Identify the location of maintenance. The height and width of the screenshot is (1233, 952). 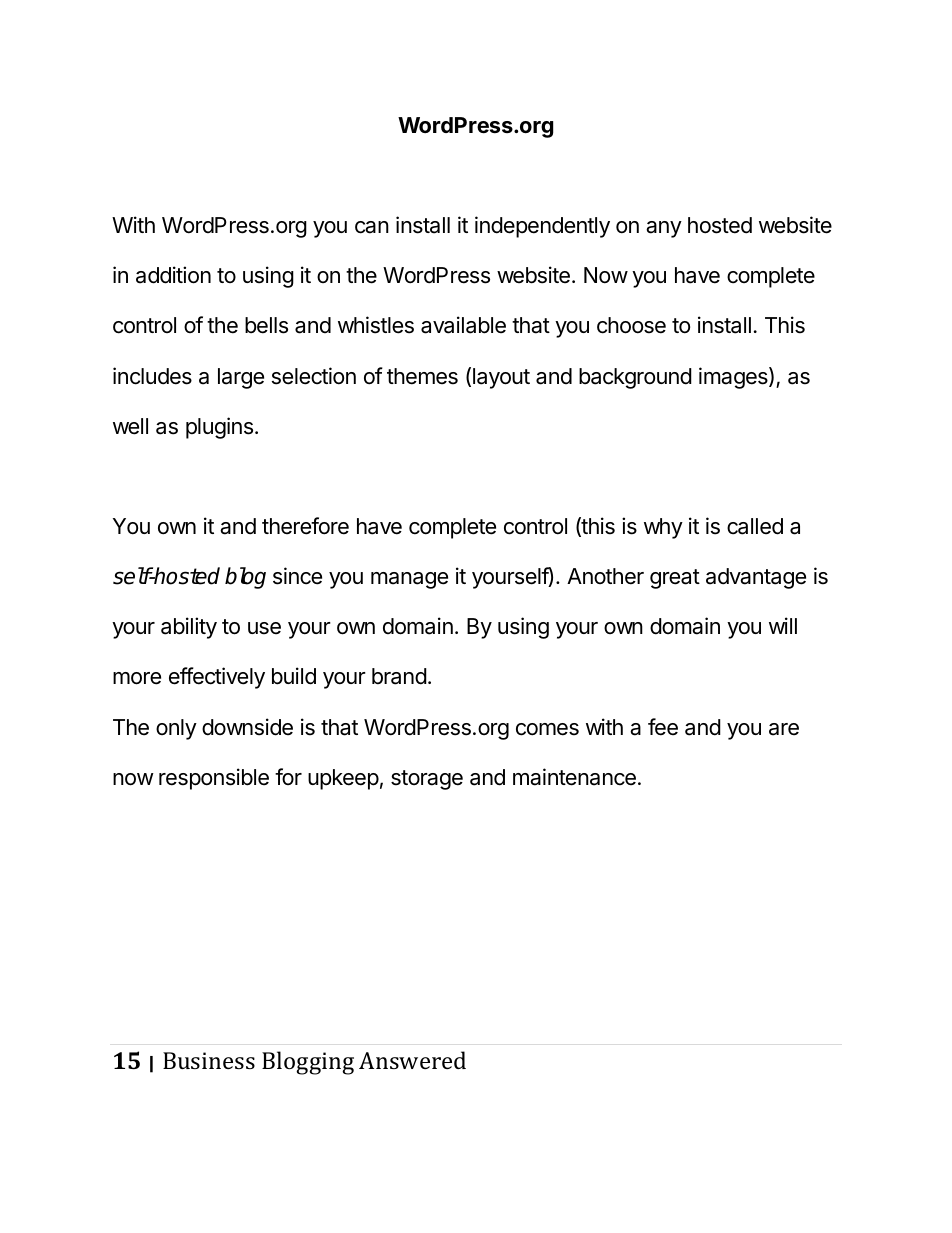
(574, 777).
